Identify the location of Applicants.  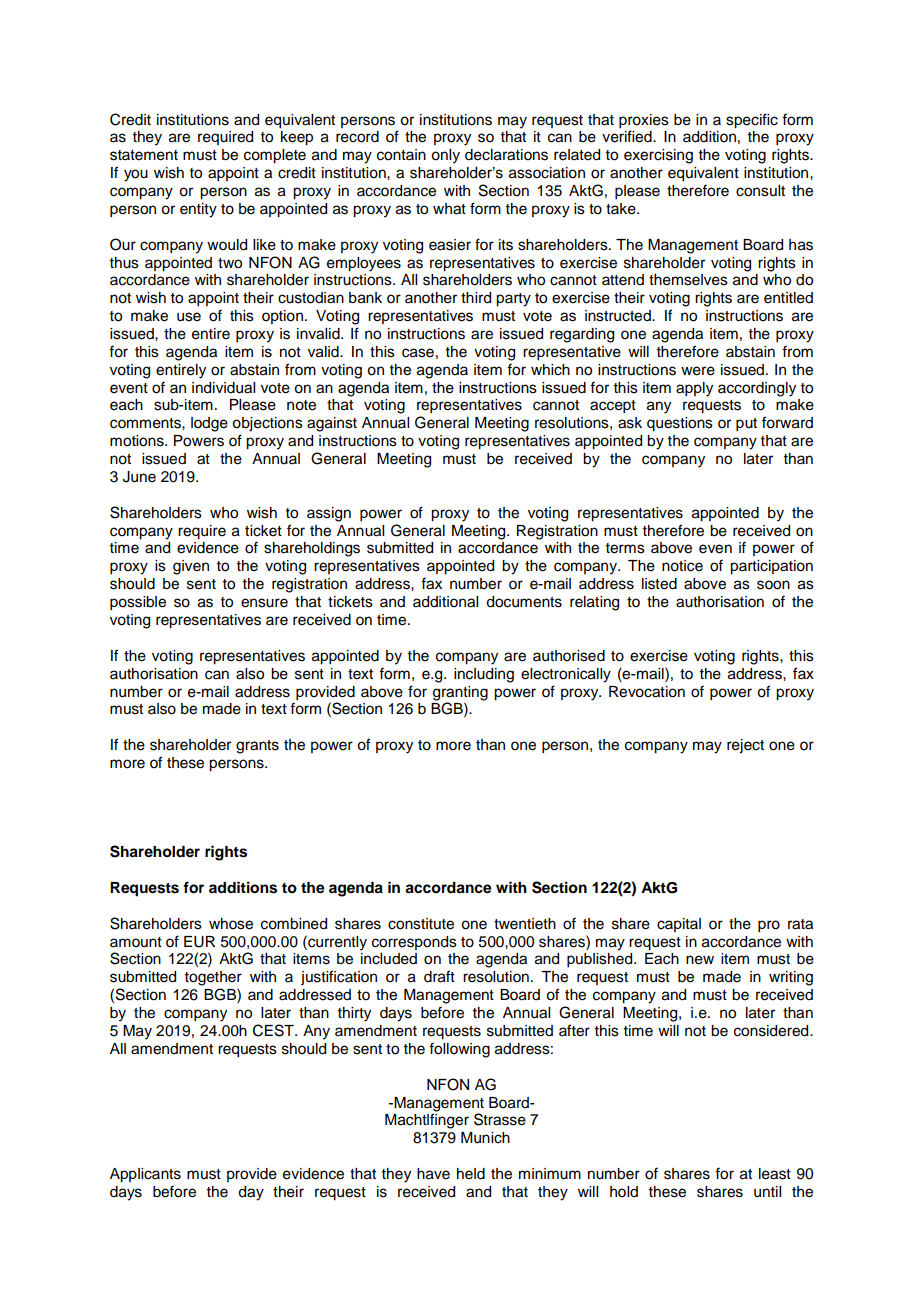
(145, 1175).
